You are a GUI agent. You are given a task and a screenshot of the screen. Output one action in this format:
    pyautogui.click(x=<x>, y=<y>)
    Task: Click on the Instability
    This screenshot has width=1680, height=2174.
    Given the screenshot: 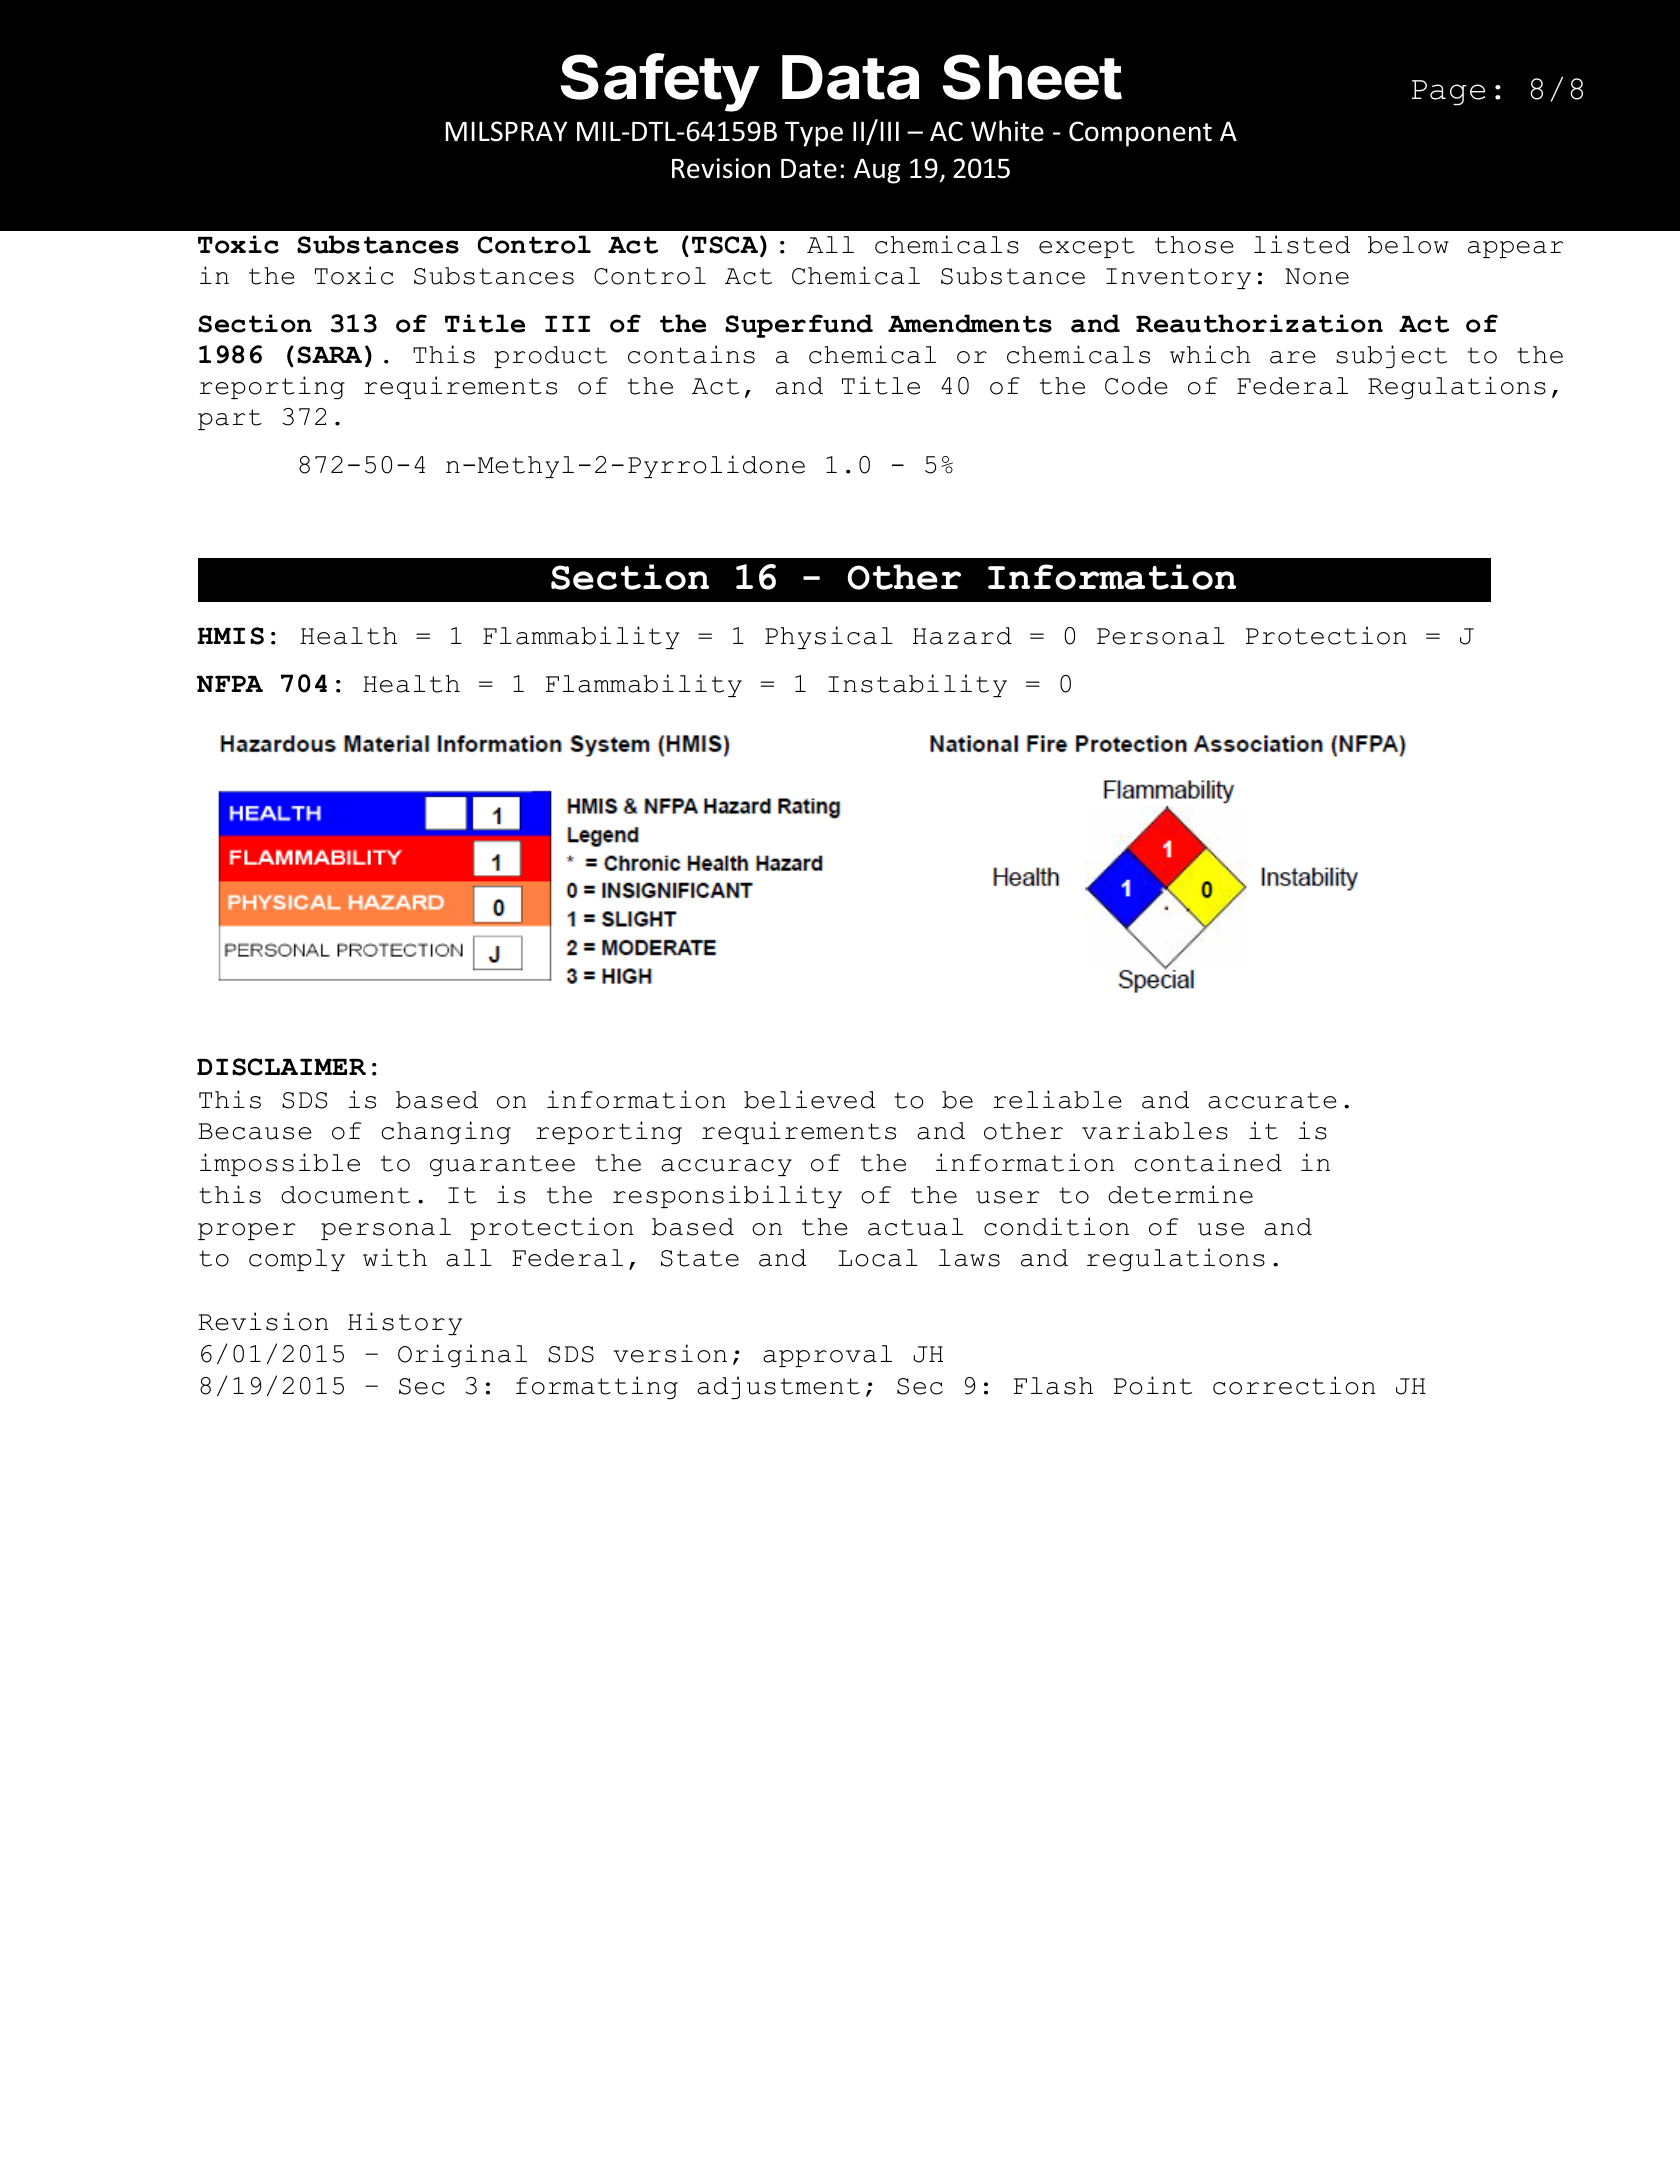 What is the action you would take?
    pyautogui.click(x=917, y=685)
